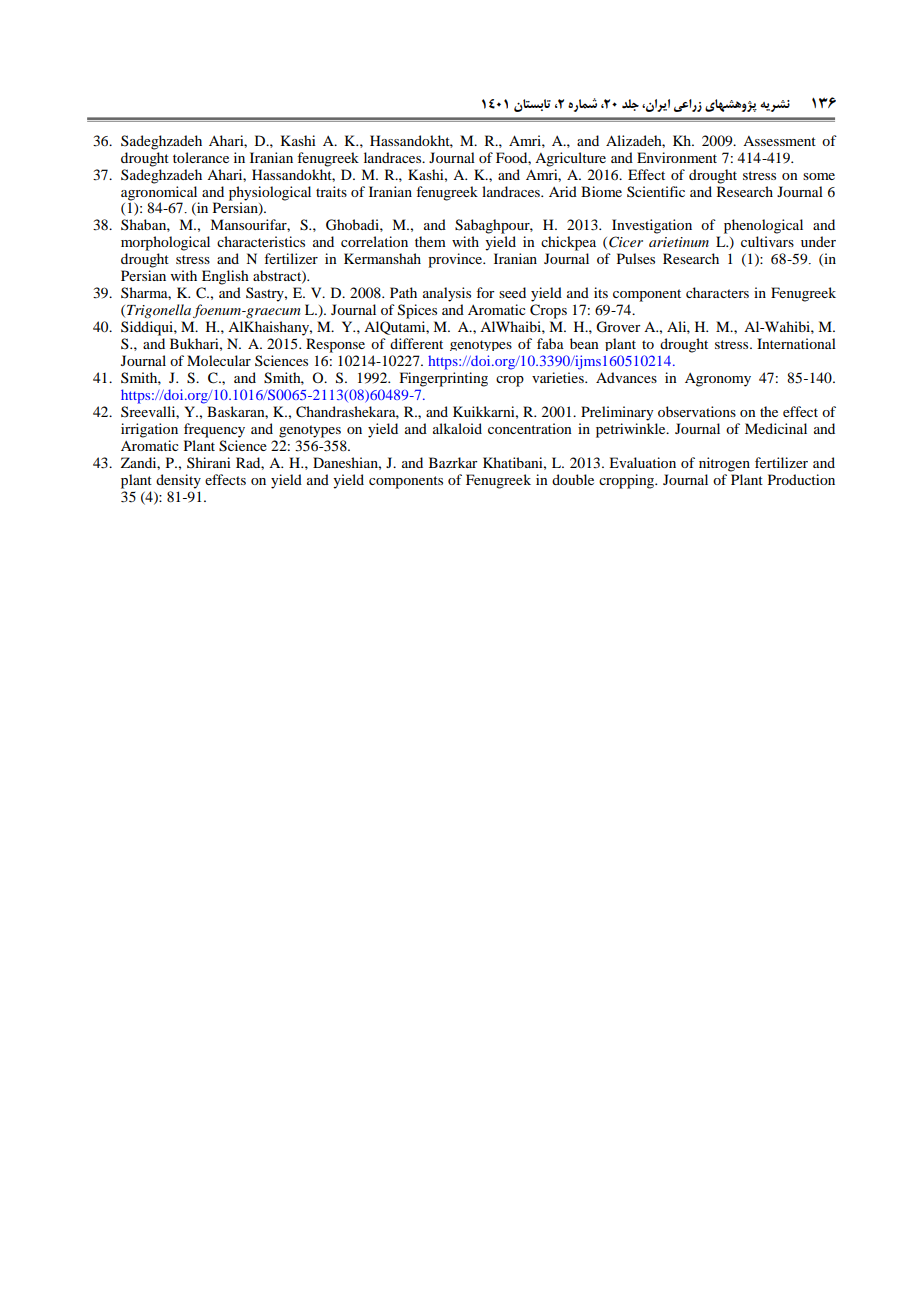 This document has height=1308, width=924. Describe the element at coordinates (779, 141) in the document. I see `Assessment` at that location.
